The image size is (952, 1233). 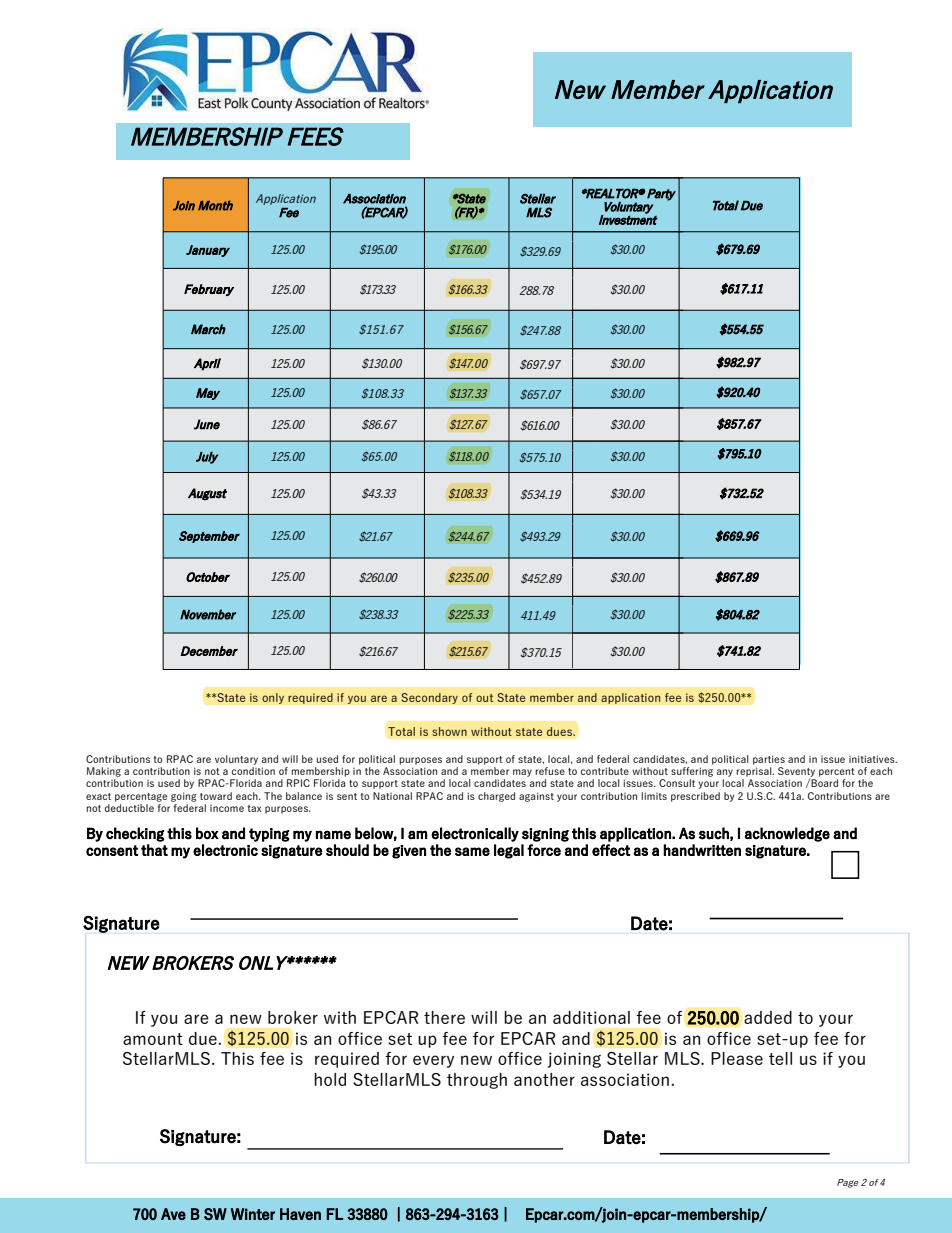 I want to click on condition, so click(x=253, y=771).
